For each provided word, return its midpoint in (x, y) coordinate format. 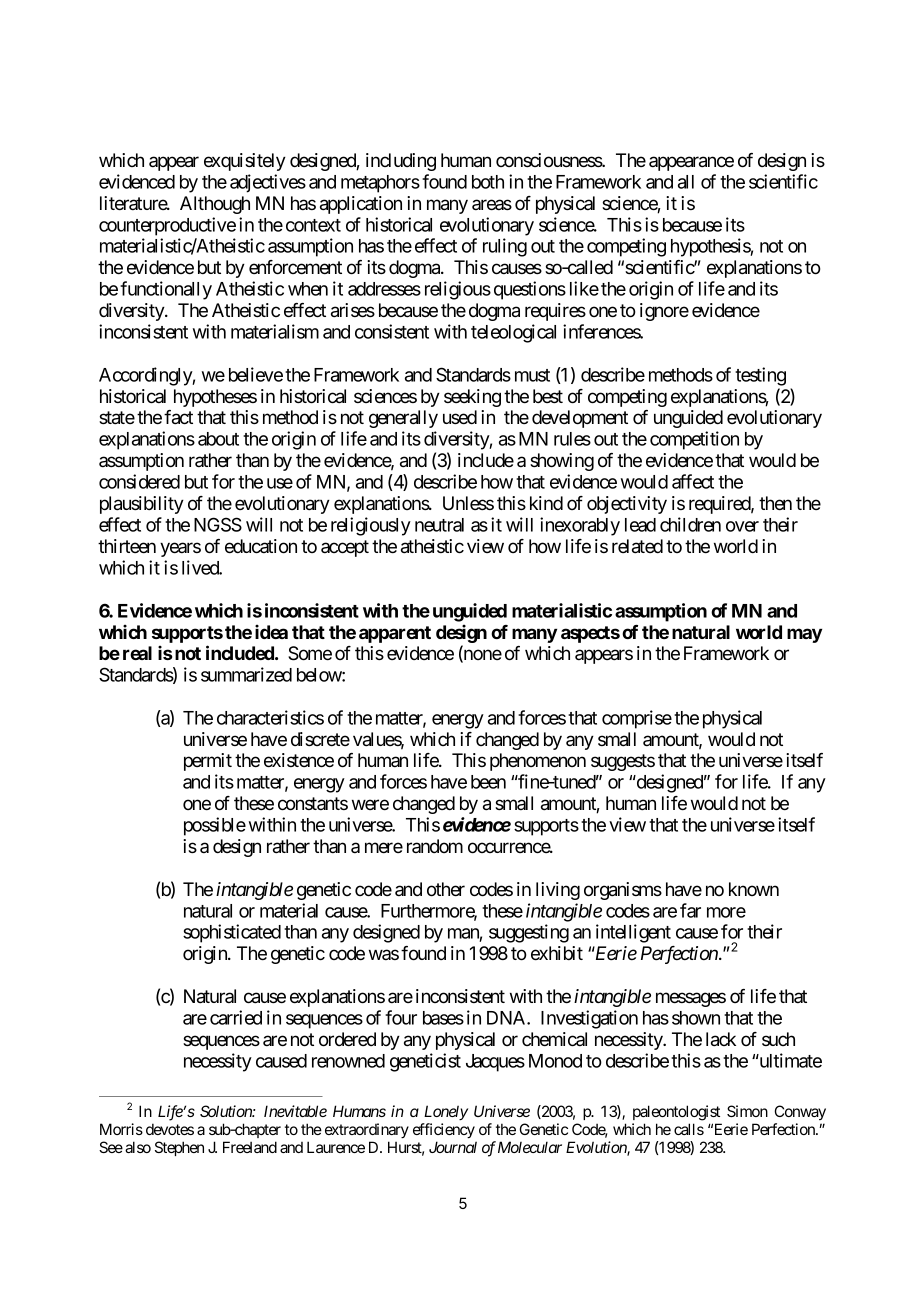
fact (178, 417)
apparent (395, 634)
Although (215, 205)
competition (694, 440)
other (446, 889)
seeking (472, 398)
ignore (664, 312)
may (804, 635)
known (754, 889)
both (488, 182)
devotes (170, 1129)
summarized (246, 674)
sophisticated (232, 933)
